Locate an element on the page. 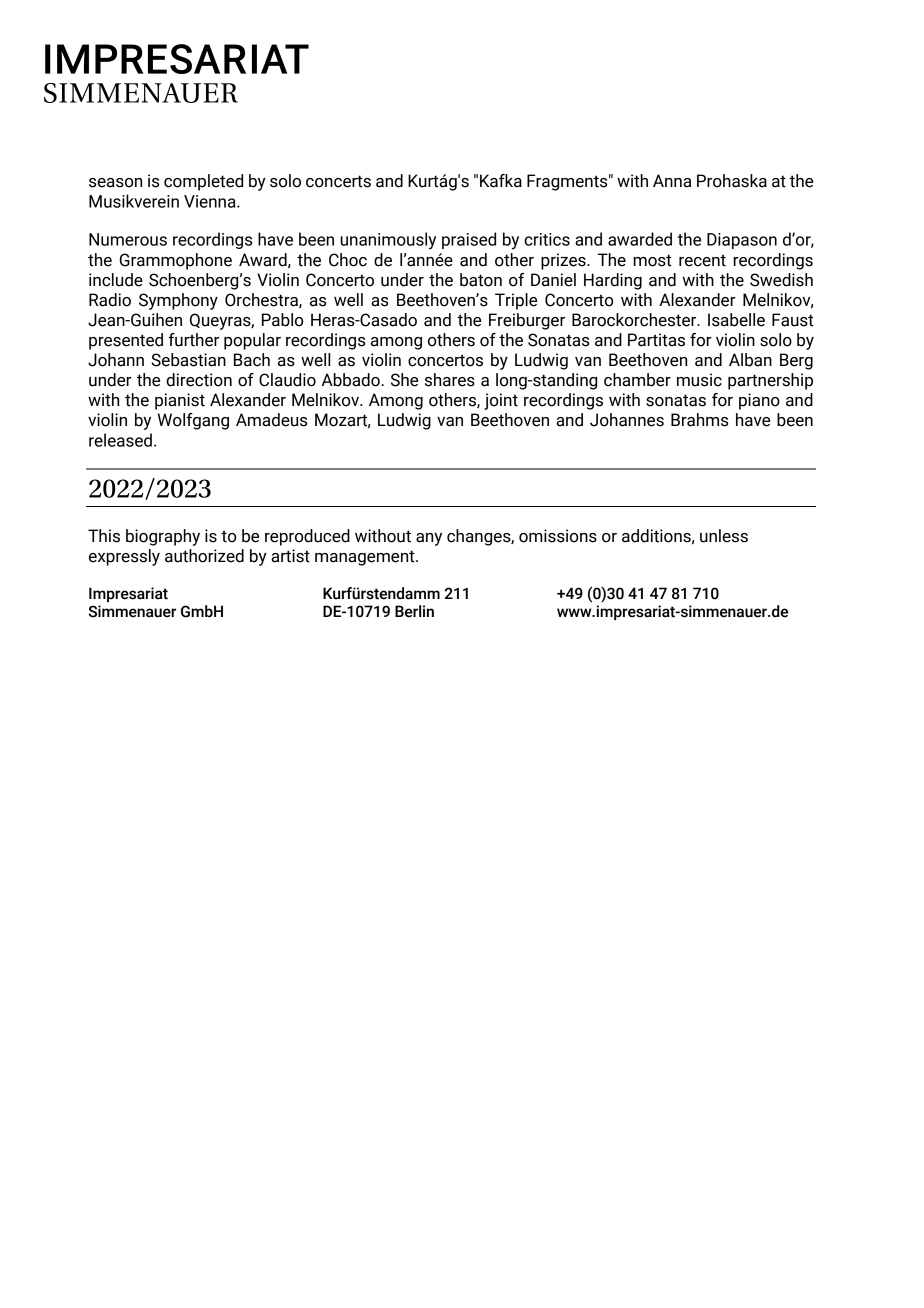  authorized is located at coordinates (204, 556).
